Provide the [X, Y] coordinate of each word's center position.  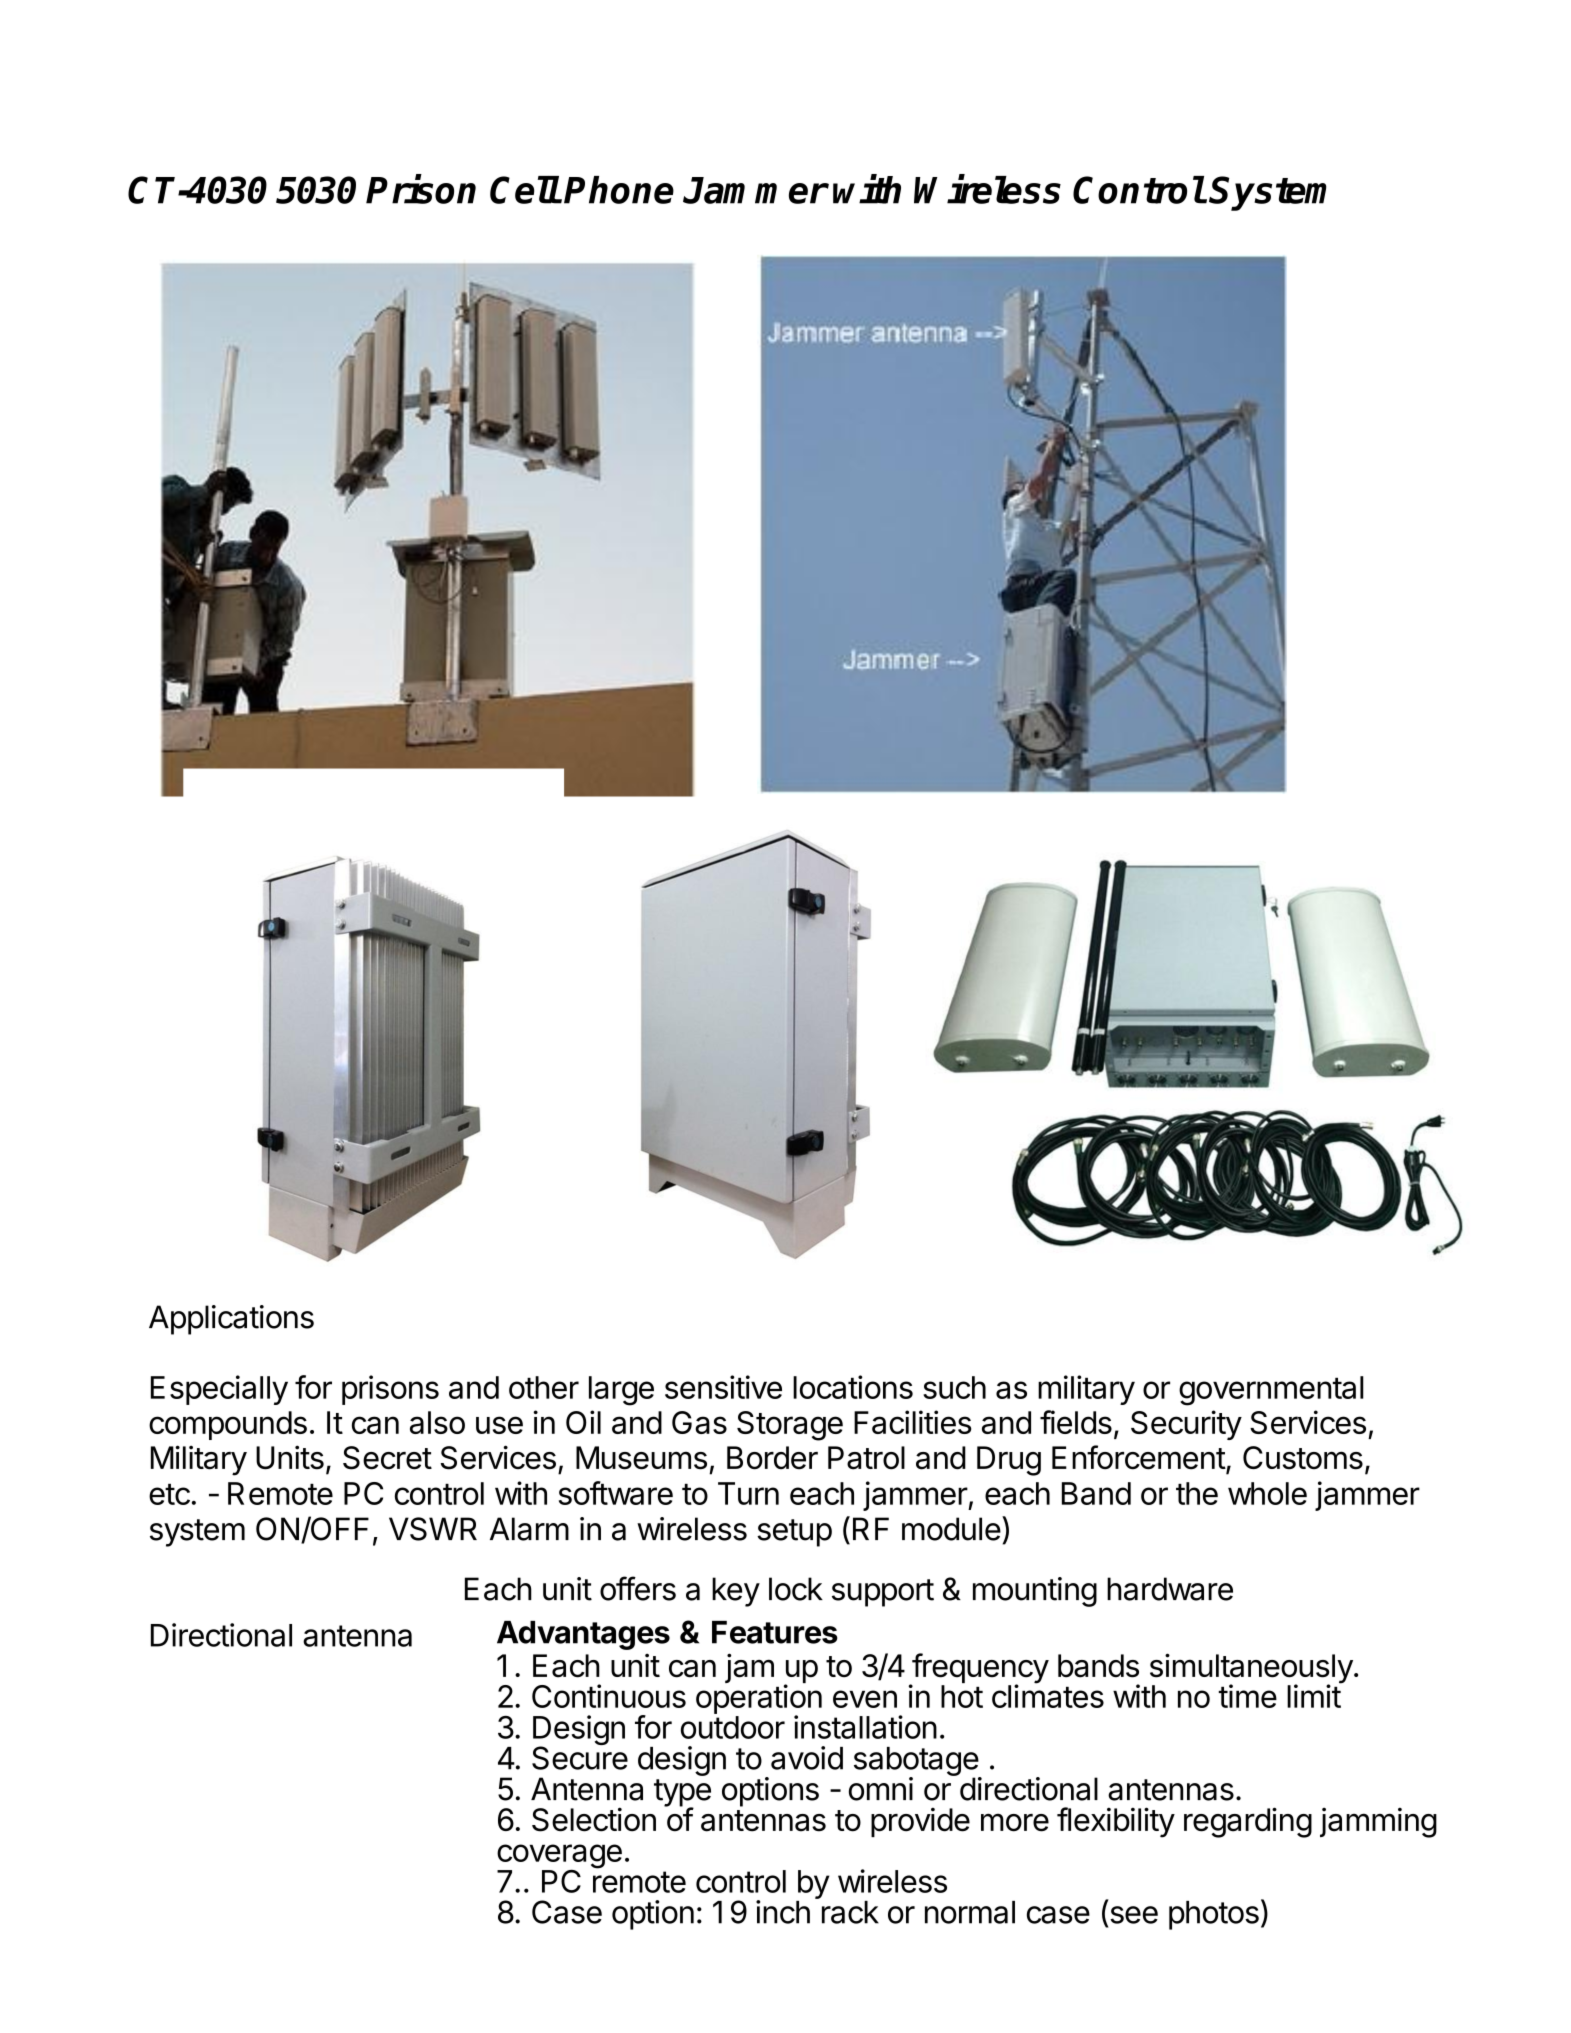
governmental [1271, 1391]
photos [1214, 1915]
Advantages [583, 1635]
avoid [807, 1758]
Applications [231, 1320]
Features [775, 1632]
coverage [559, 1857]
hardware [1170, 1589]
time [1247, 1696]
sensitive [723, 1387]
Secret [387, 1458]
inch [783, 1912]
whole [1267, 1493]
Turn [748, 1493]
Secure [580, 1757]
